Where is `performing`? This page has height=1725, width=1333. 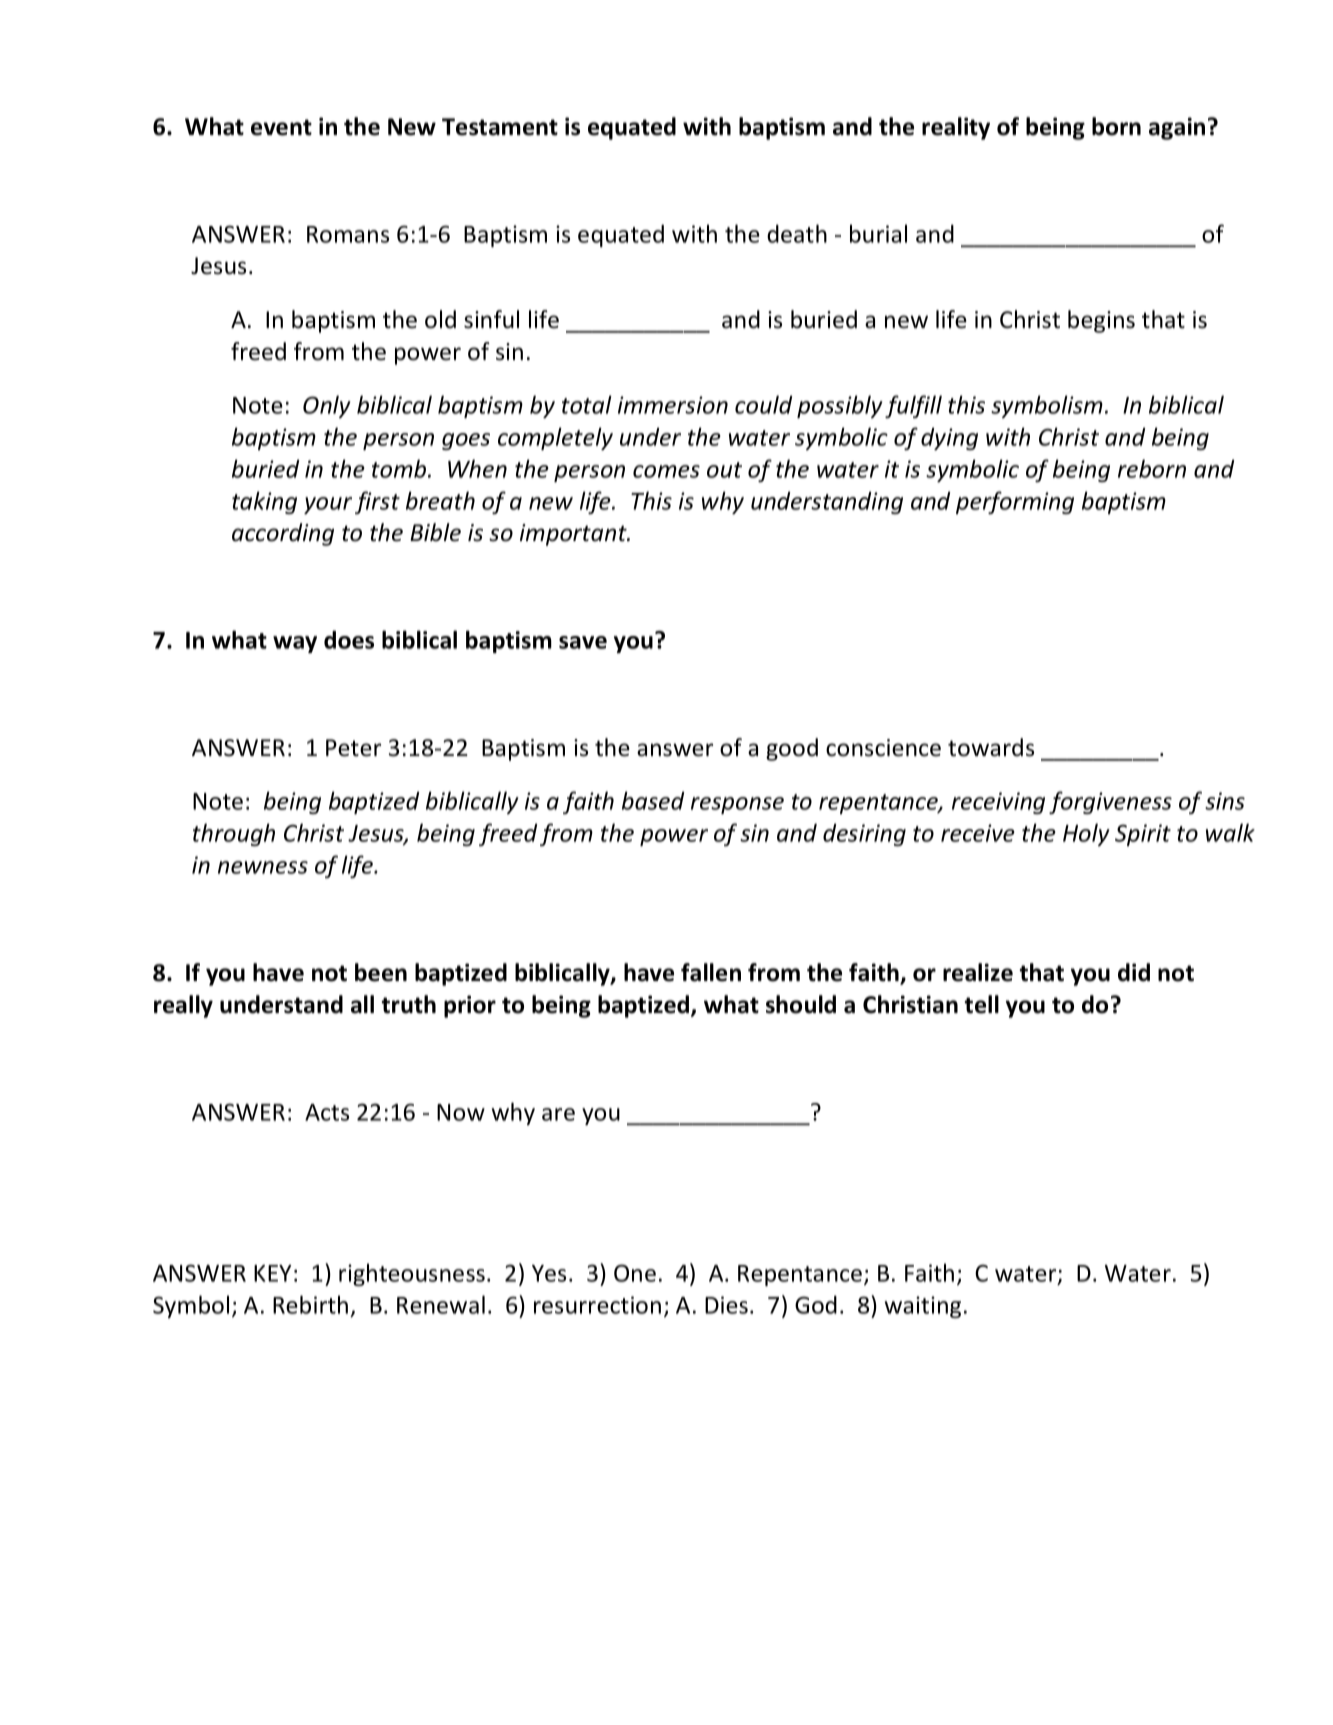
performing is located at coordinates (1015, 502).
